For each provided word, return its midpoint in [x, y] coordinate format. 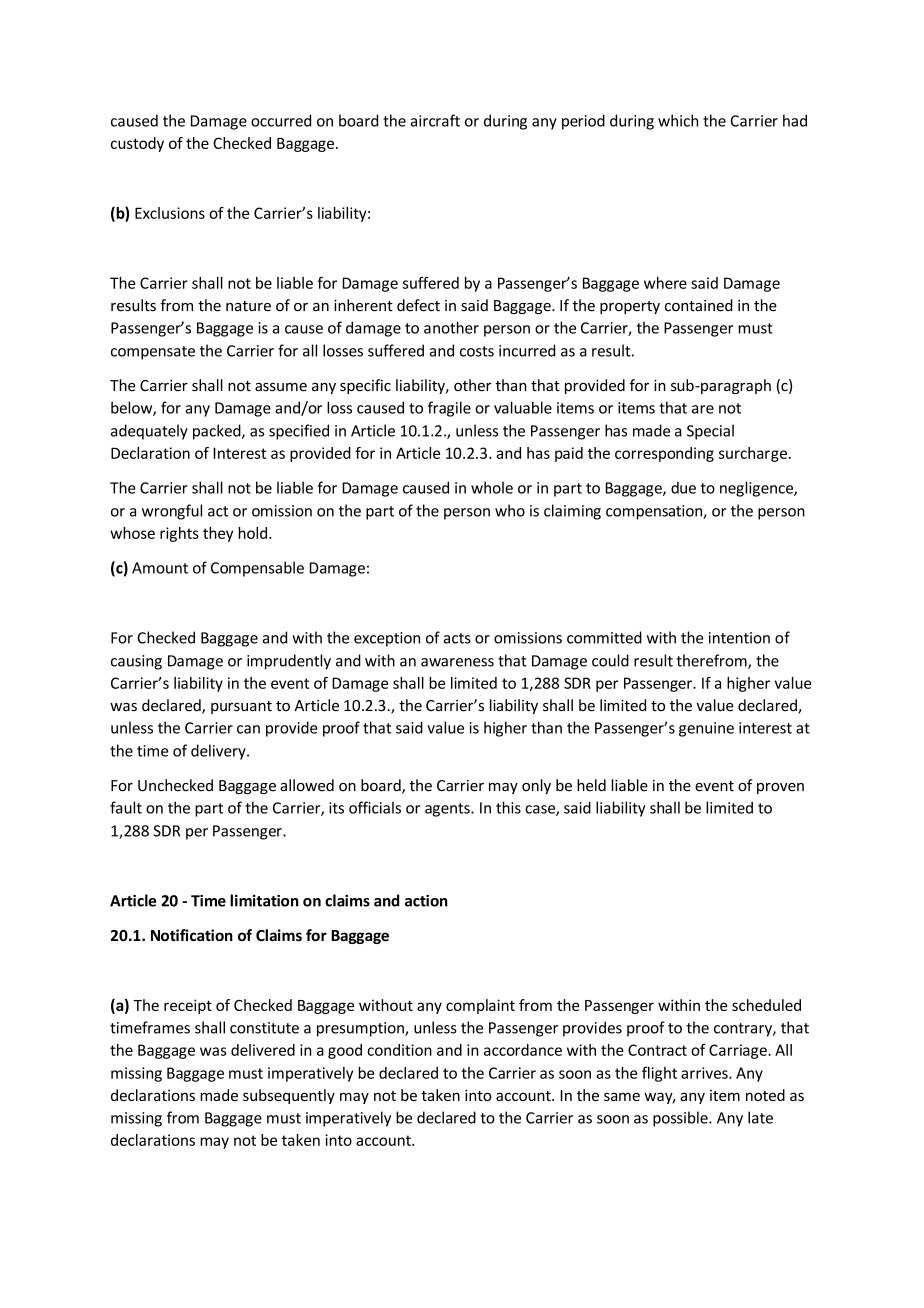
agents [448, 810]
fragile [449, 409]
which [678, 120]
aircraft [435, 120]
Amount [160, 568]
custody [137, 144]
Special [710, 432]
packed [218, 432]
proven [780, 788]
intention [739, 638]
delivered [263, 1050]
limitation [264, 900]
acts [457, 638]
